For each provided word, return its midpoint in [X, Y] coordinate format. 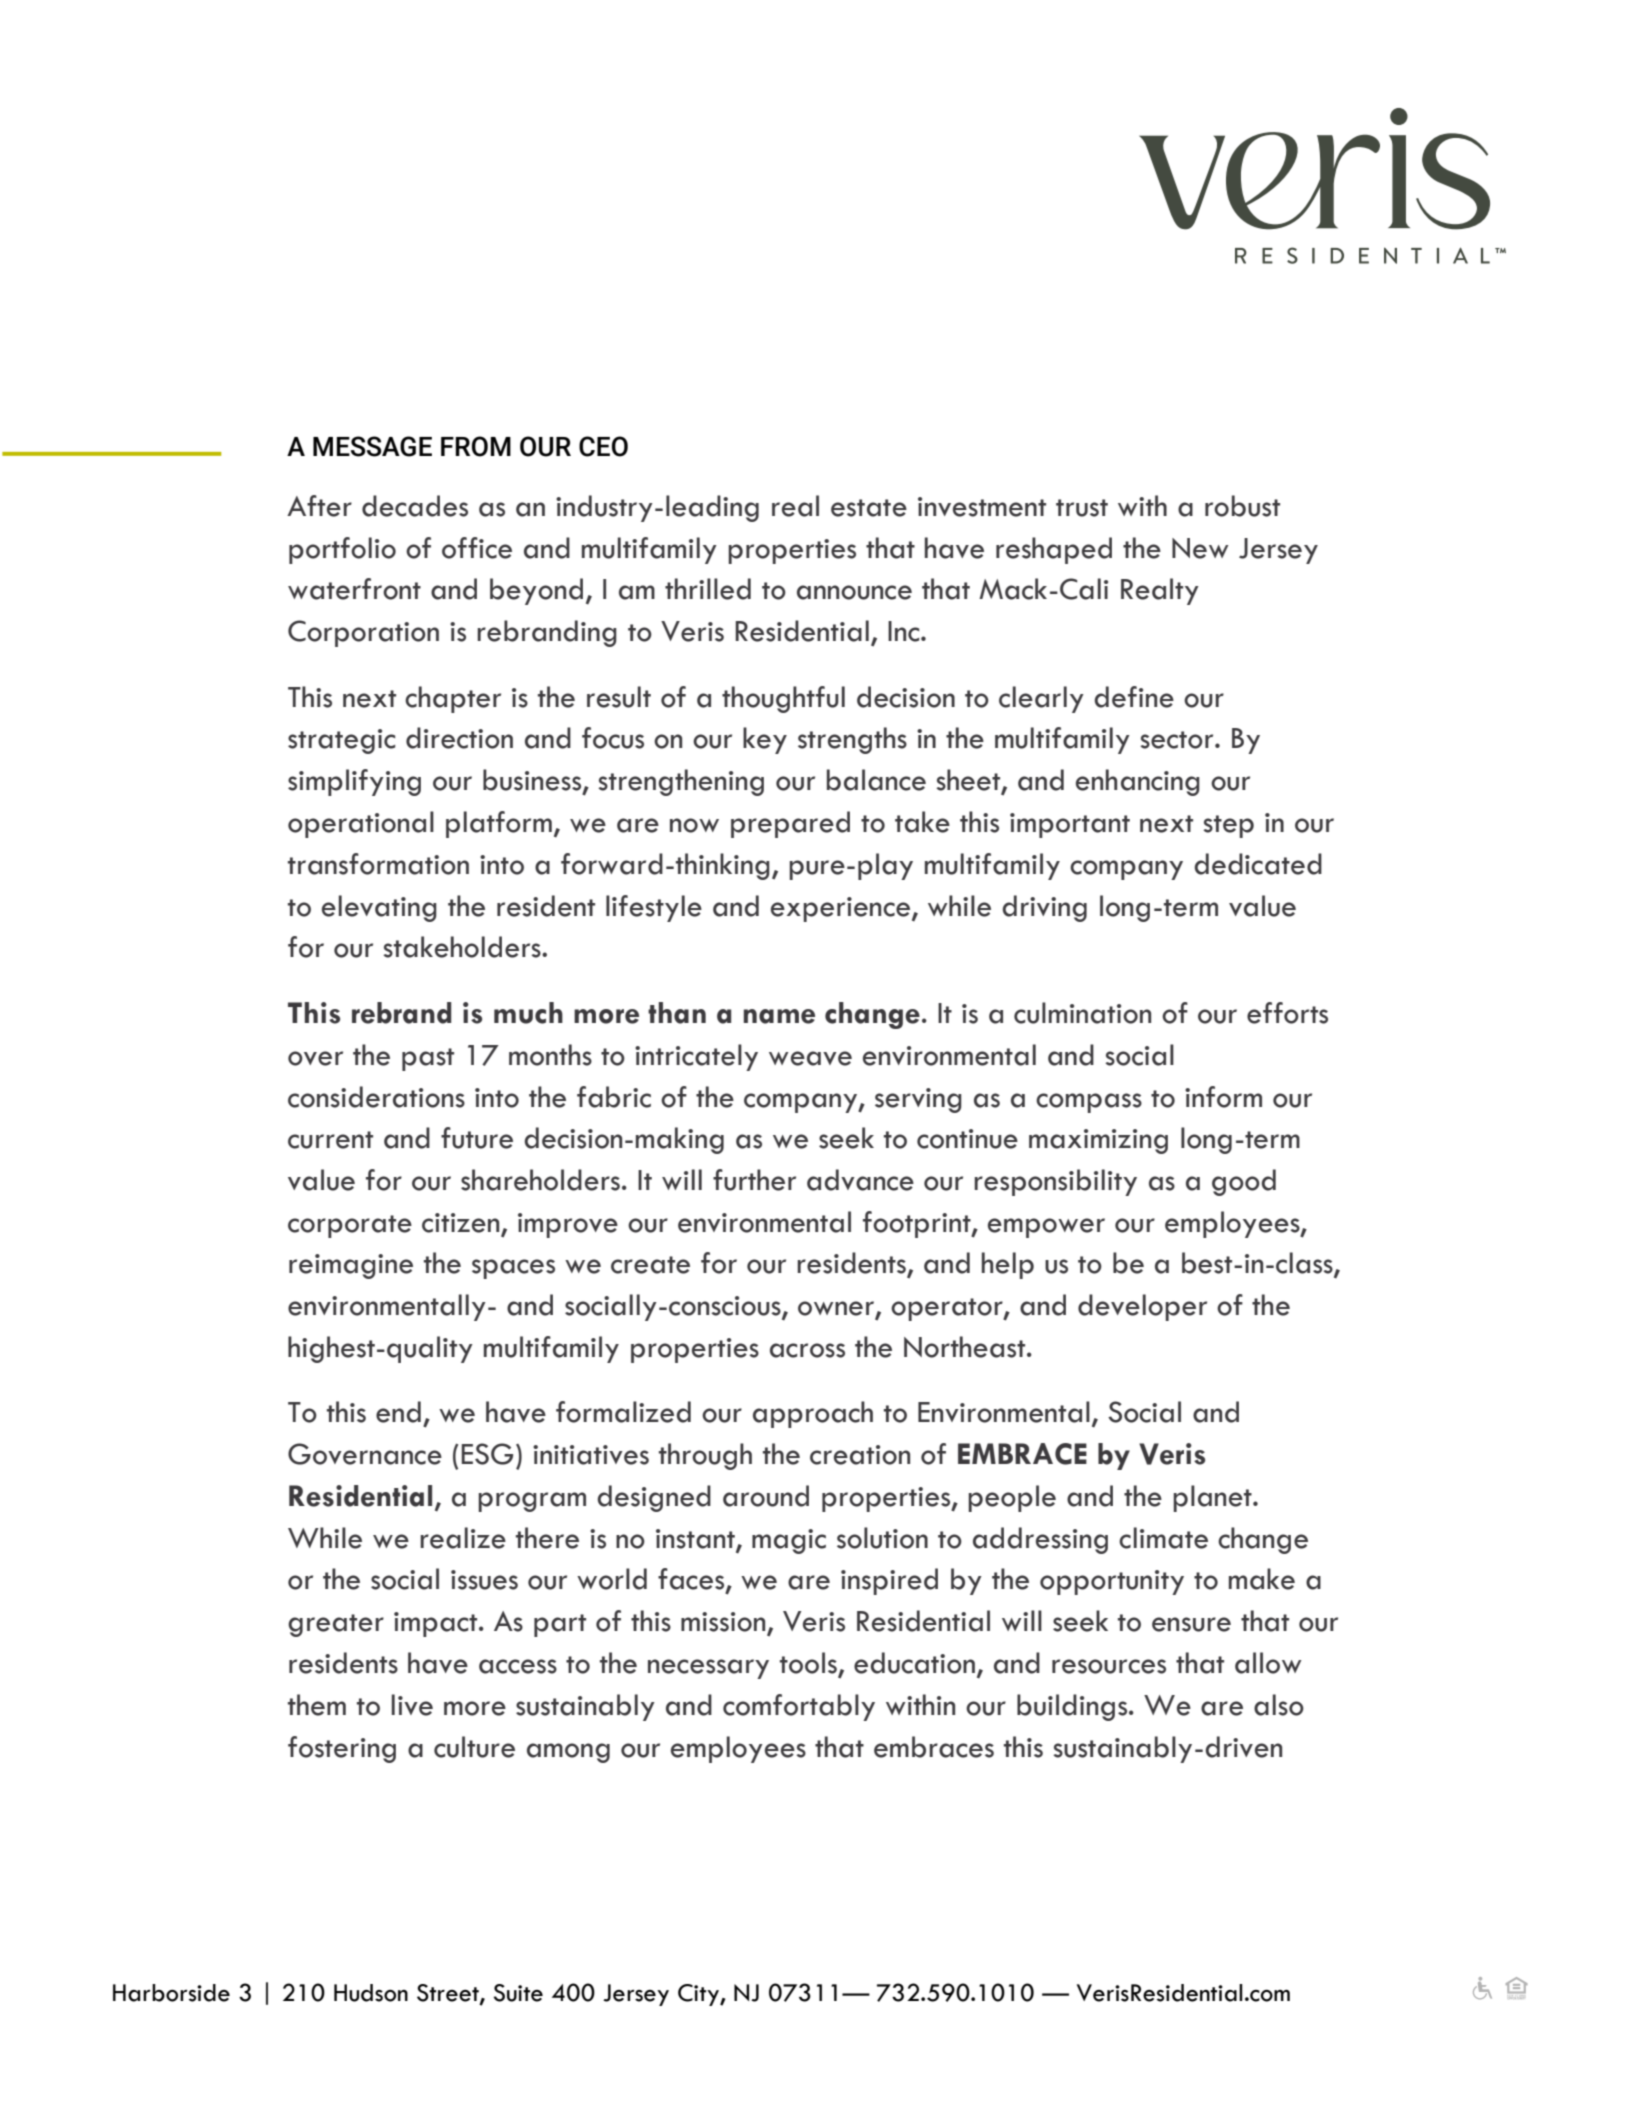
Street [449, 1994]
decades [415, 506]
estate [869, 508]
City [699, 1995]
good [1244, 1182]
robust [1242, 506]
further [754, 1180]
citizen [462, 1224]
